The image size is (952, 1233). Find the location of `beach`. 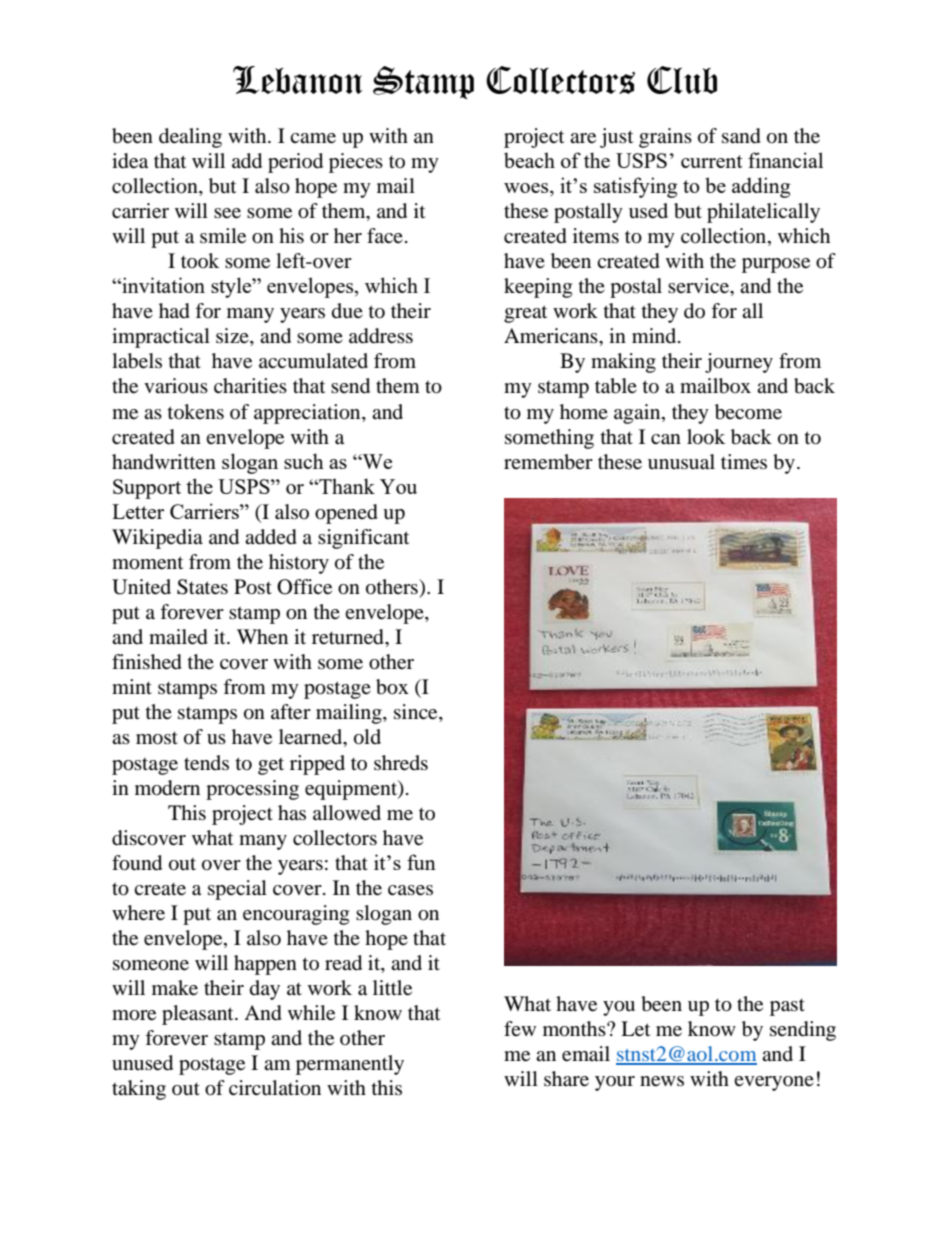

beach is located at coordinates (529, 160).
